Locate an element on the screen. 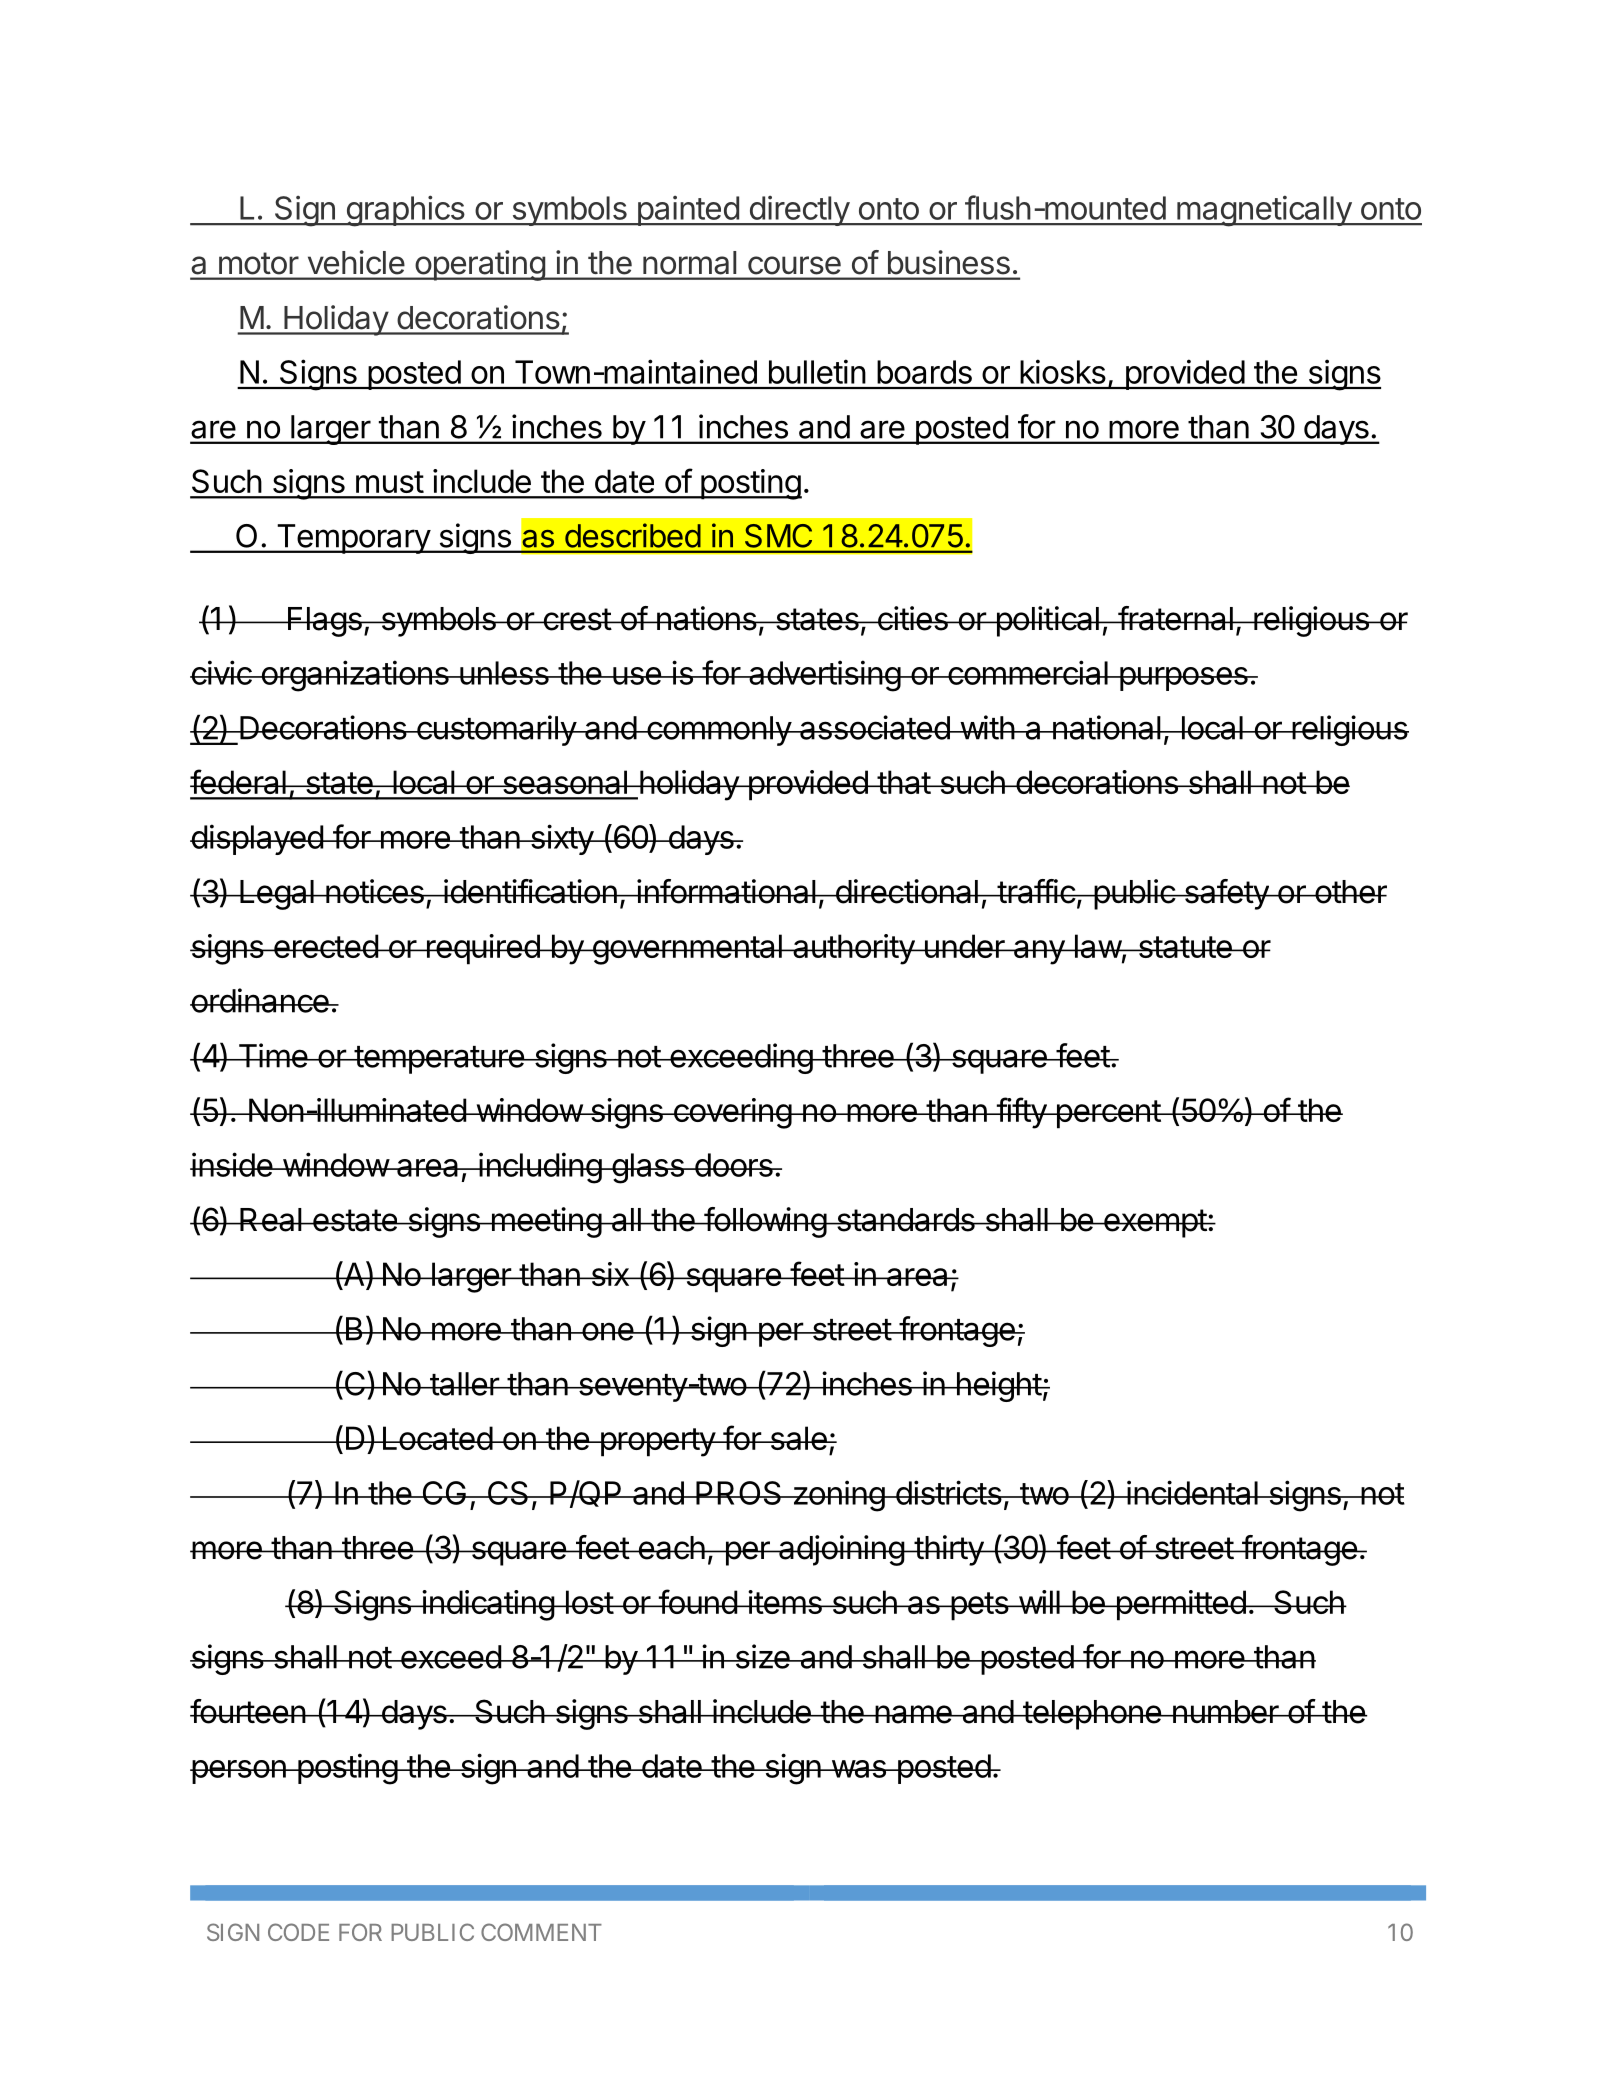  sale is located at coordinates (798, 1438).
